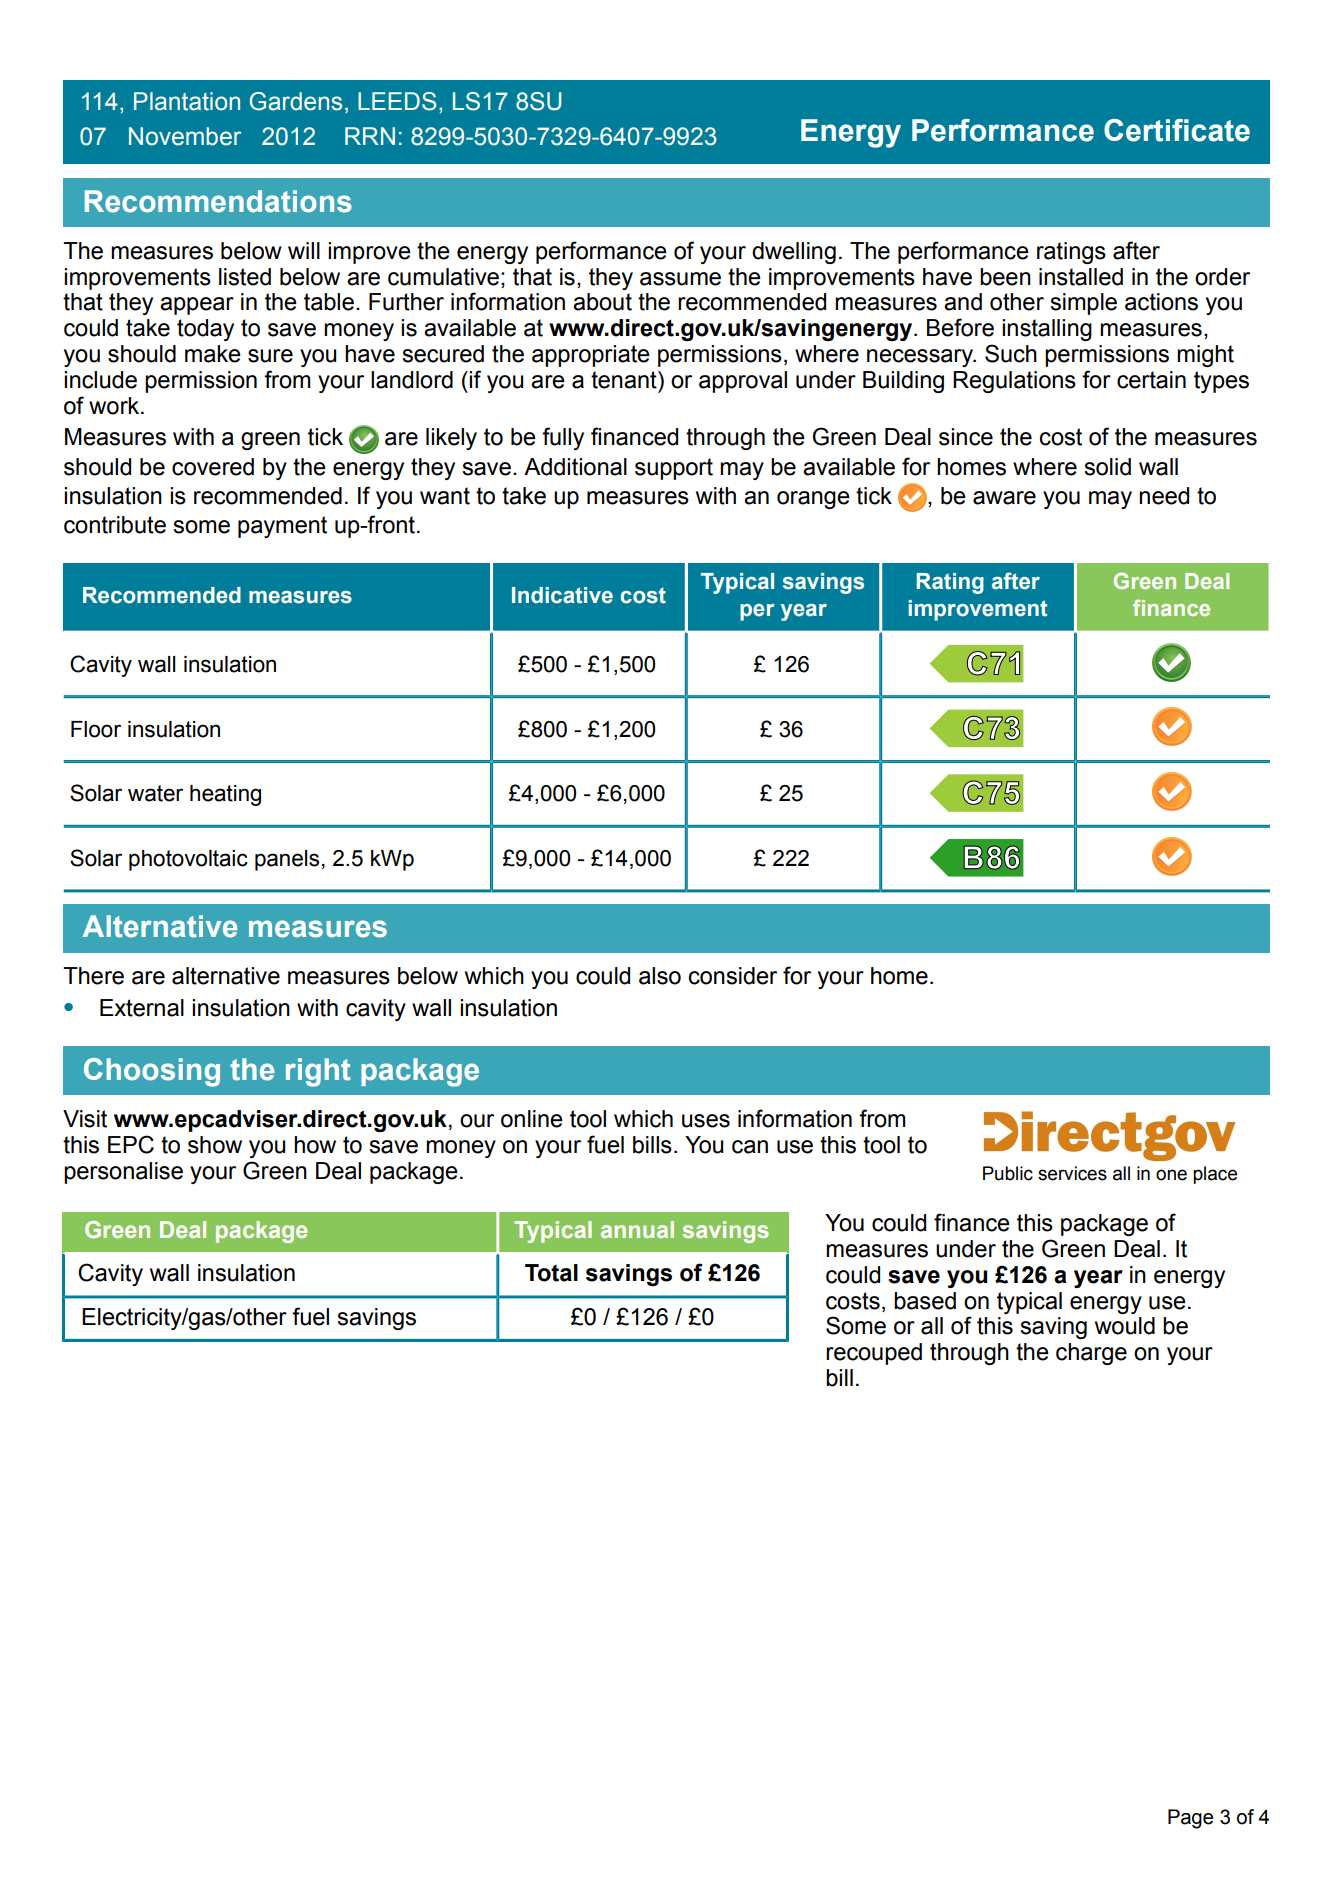 The image size is (1333, 1886). What do you see at coordinates (1164, 496) in the screenshot?
I see `need` at bounding box center [1164, 496].
